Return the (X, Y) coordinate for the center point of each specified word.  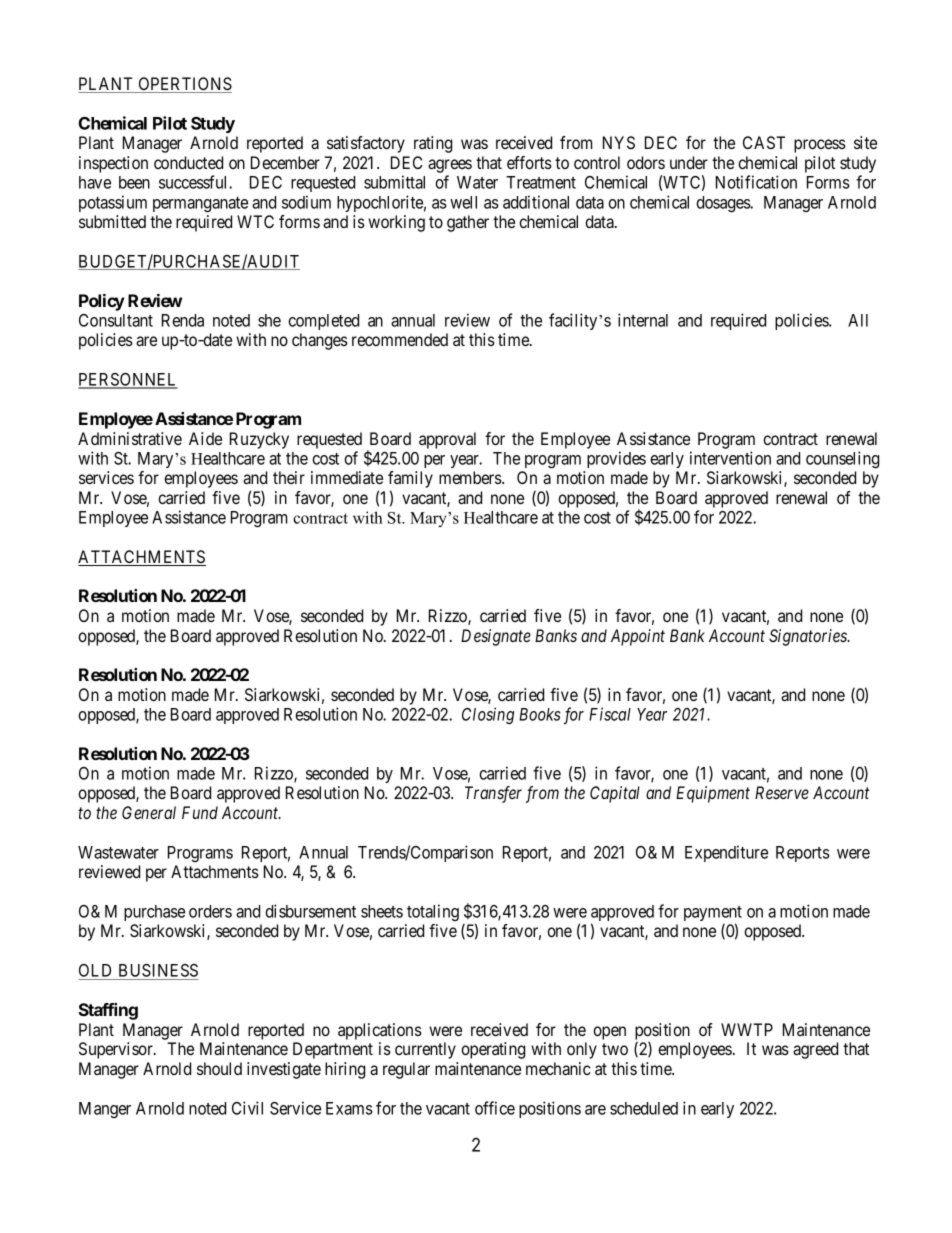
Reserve (782, 792)
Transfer (493, 794)
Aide (205, 438)
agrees (450, 166)
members (471, 477)
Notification (756, 182)
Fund (200, 812)
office (495, 1108)
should (219, 1068)
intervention (730, 458)
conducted (188, 162)
